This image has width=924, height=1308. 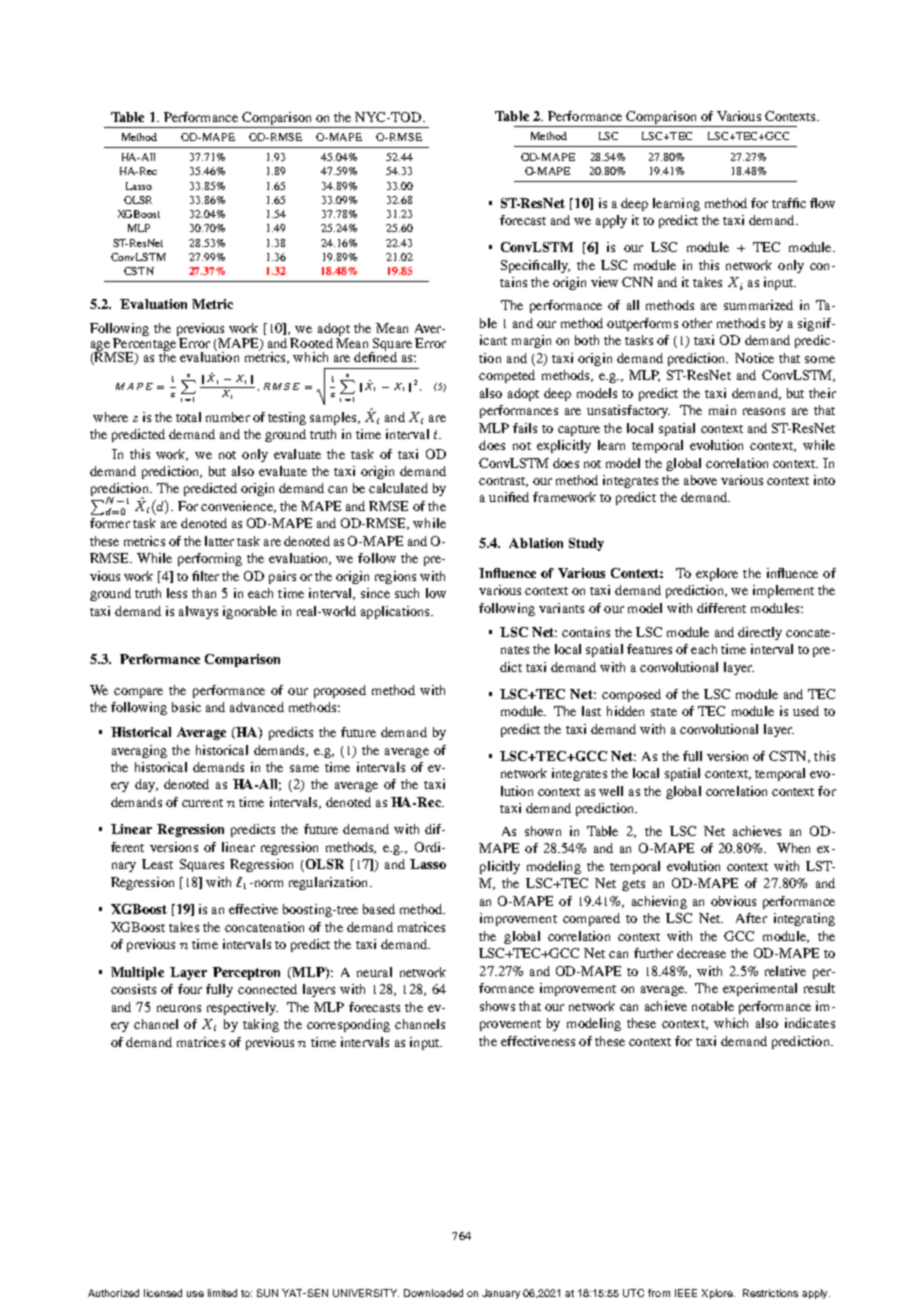 I want to click on IEEE, so click(x=686, y=1293).
